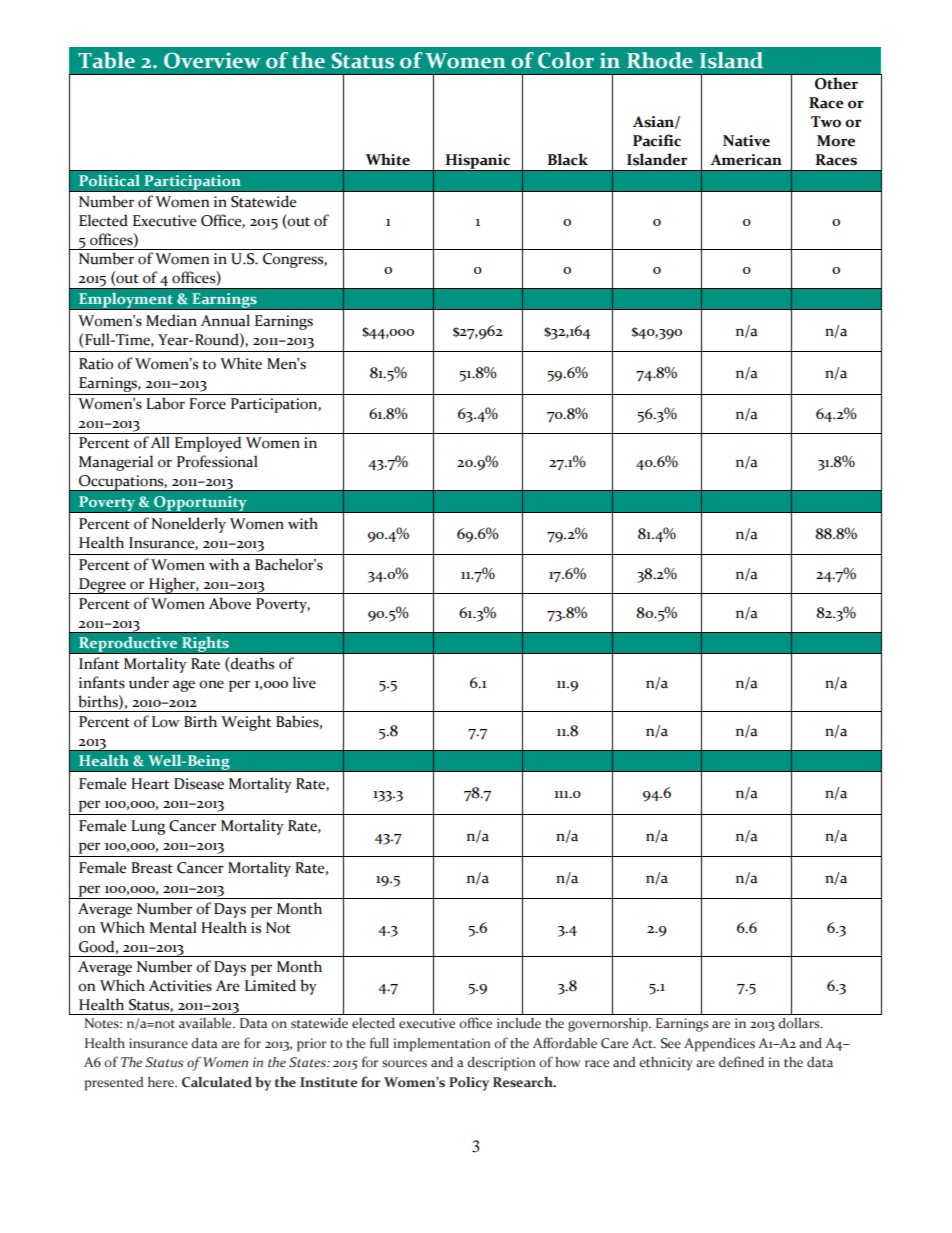  What do you see at coordinates (746, 141) in the screenshot?
I see `Native` at bounding box center [746, 141].
